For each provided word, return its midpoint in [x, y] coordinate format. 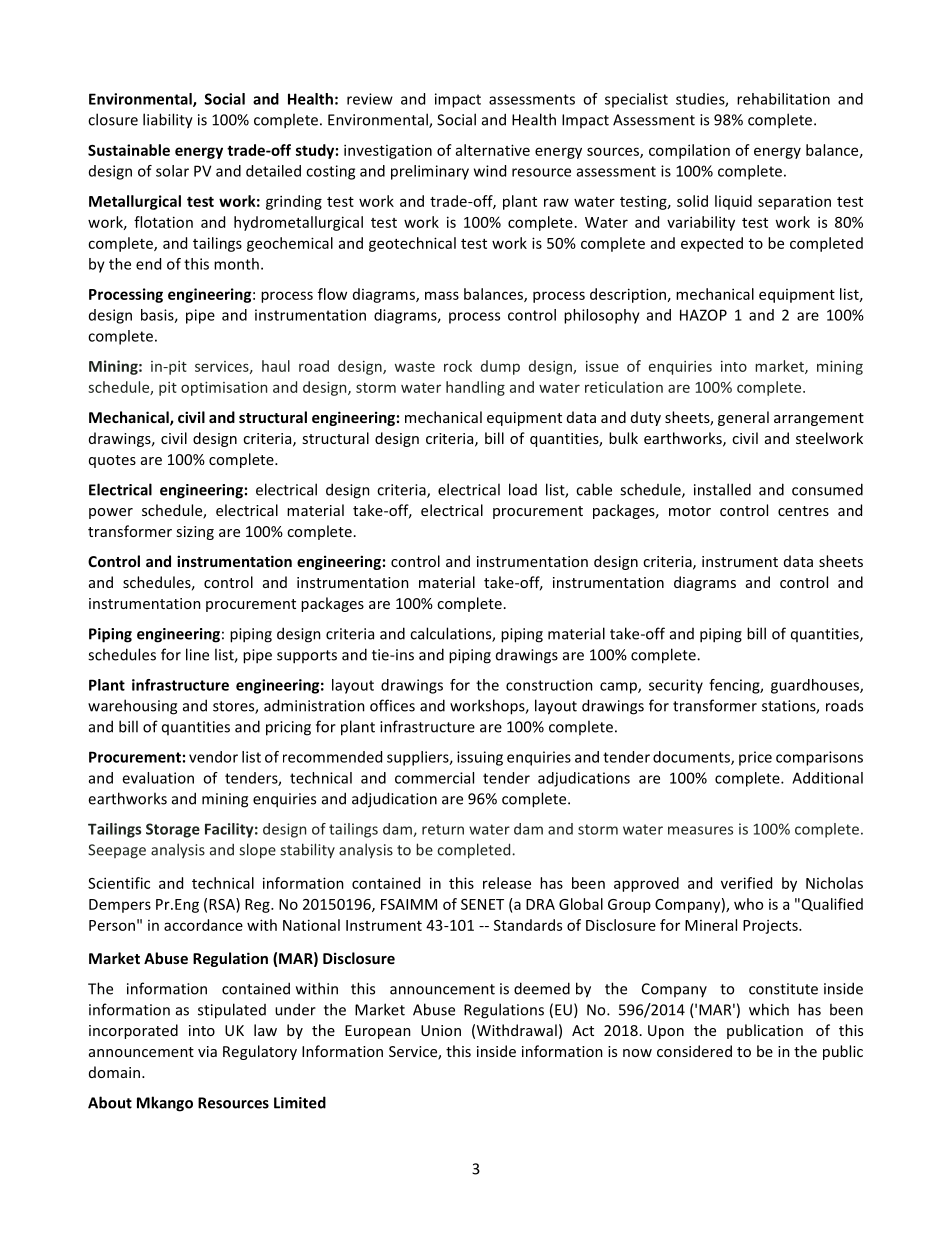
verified [746, 883]
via [207, 1051]
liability [168, 121]
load [523, 489]
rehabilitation [783, 99]
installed [722, 489]
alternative [493, 150]
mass [442, 295]
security [676, 686]
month [236, 264]
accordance [203, 925]
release [507, 883]
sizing [195, 533]
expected [712, 244]
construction [549, 685]
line [197, 654]
